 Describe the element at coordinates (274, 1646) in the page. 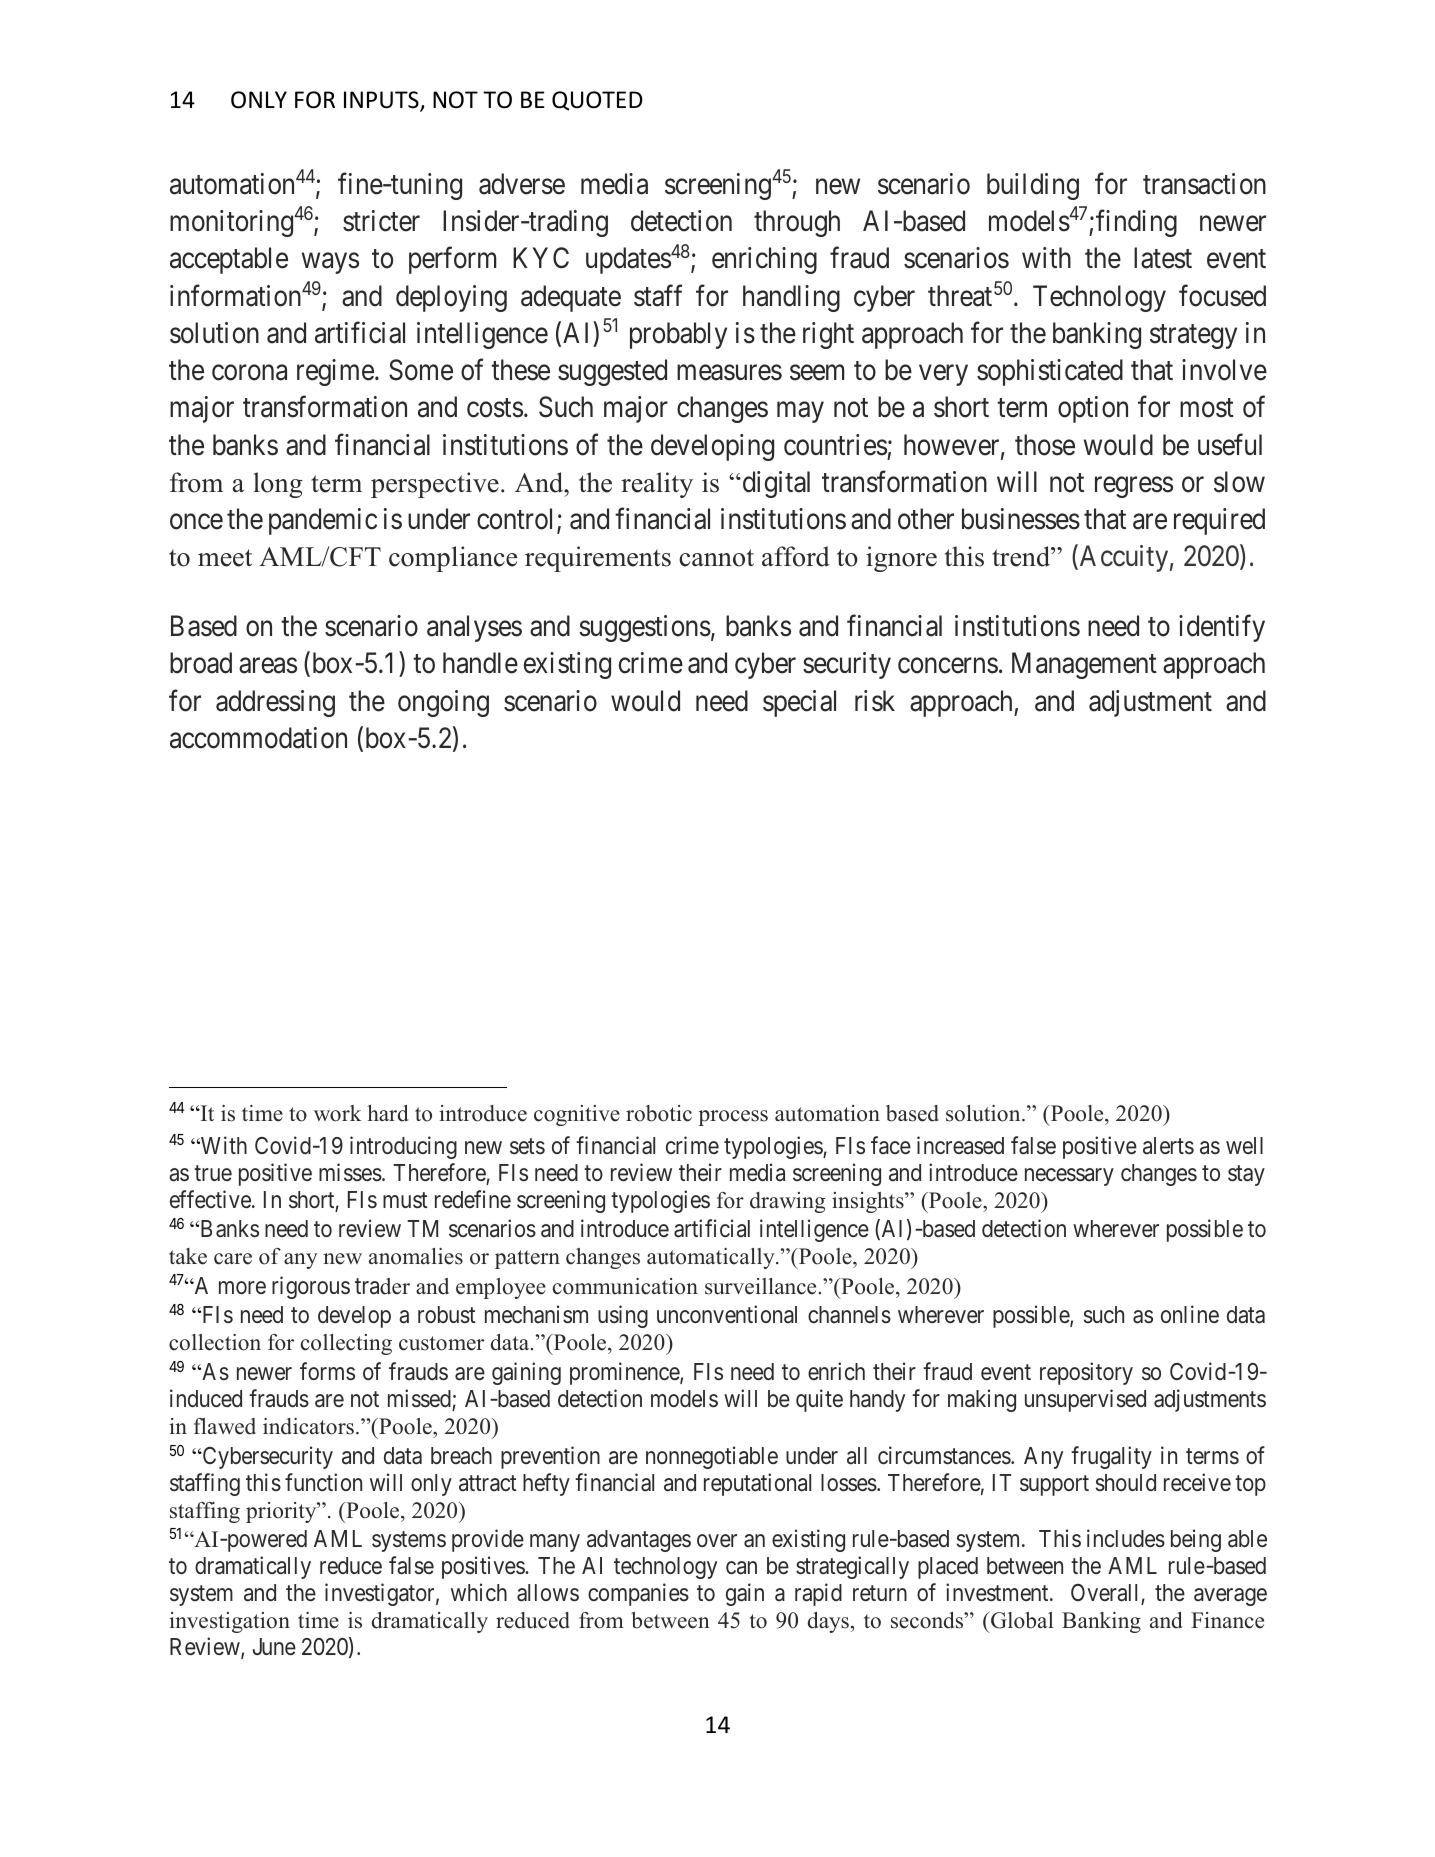

I see `June` at that location.
